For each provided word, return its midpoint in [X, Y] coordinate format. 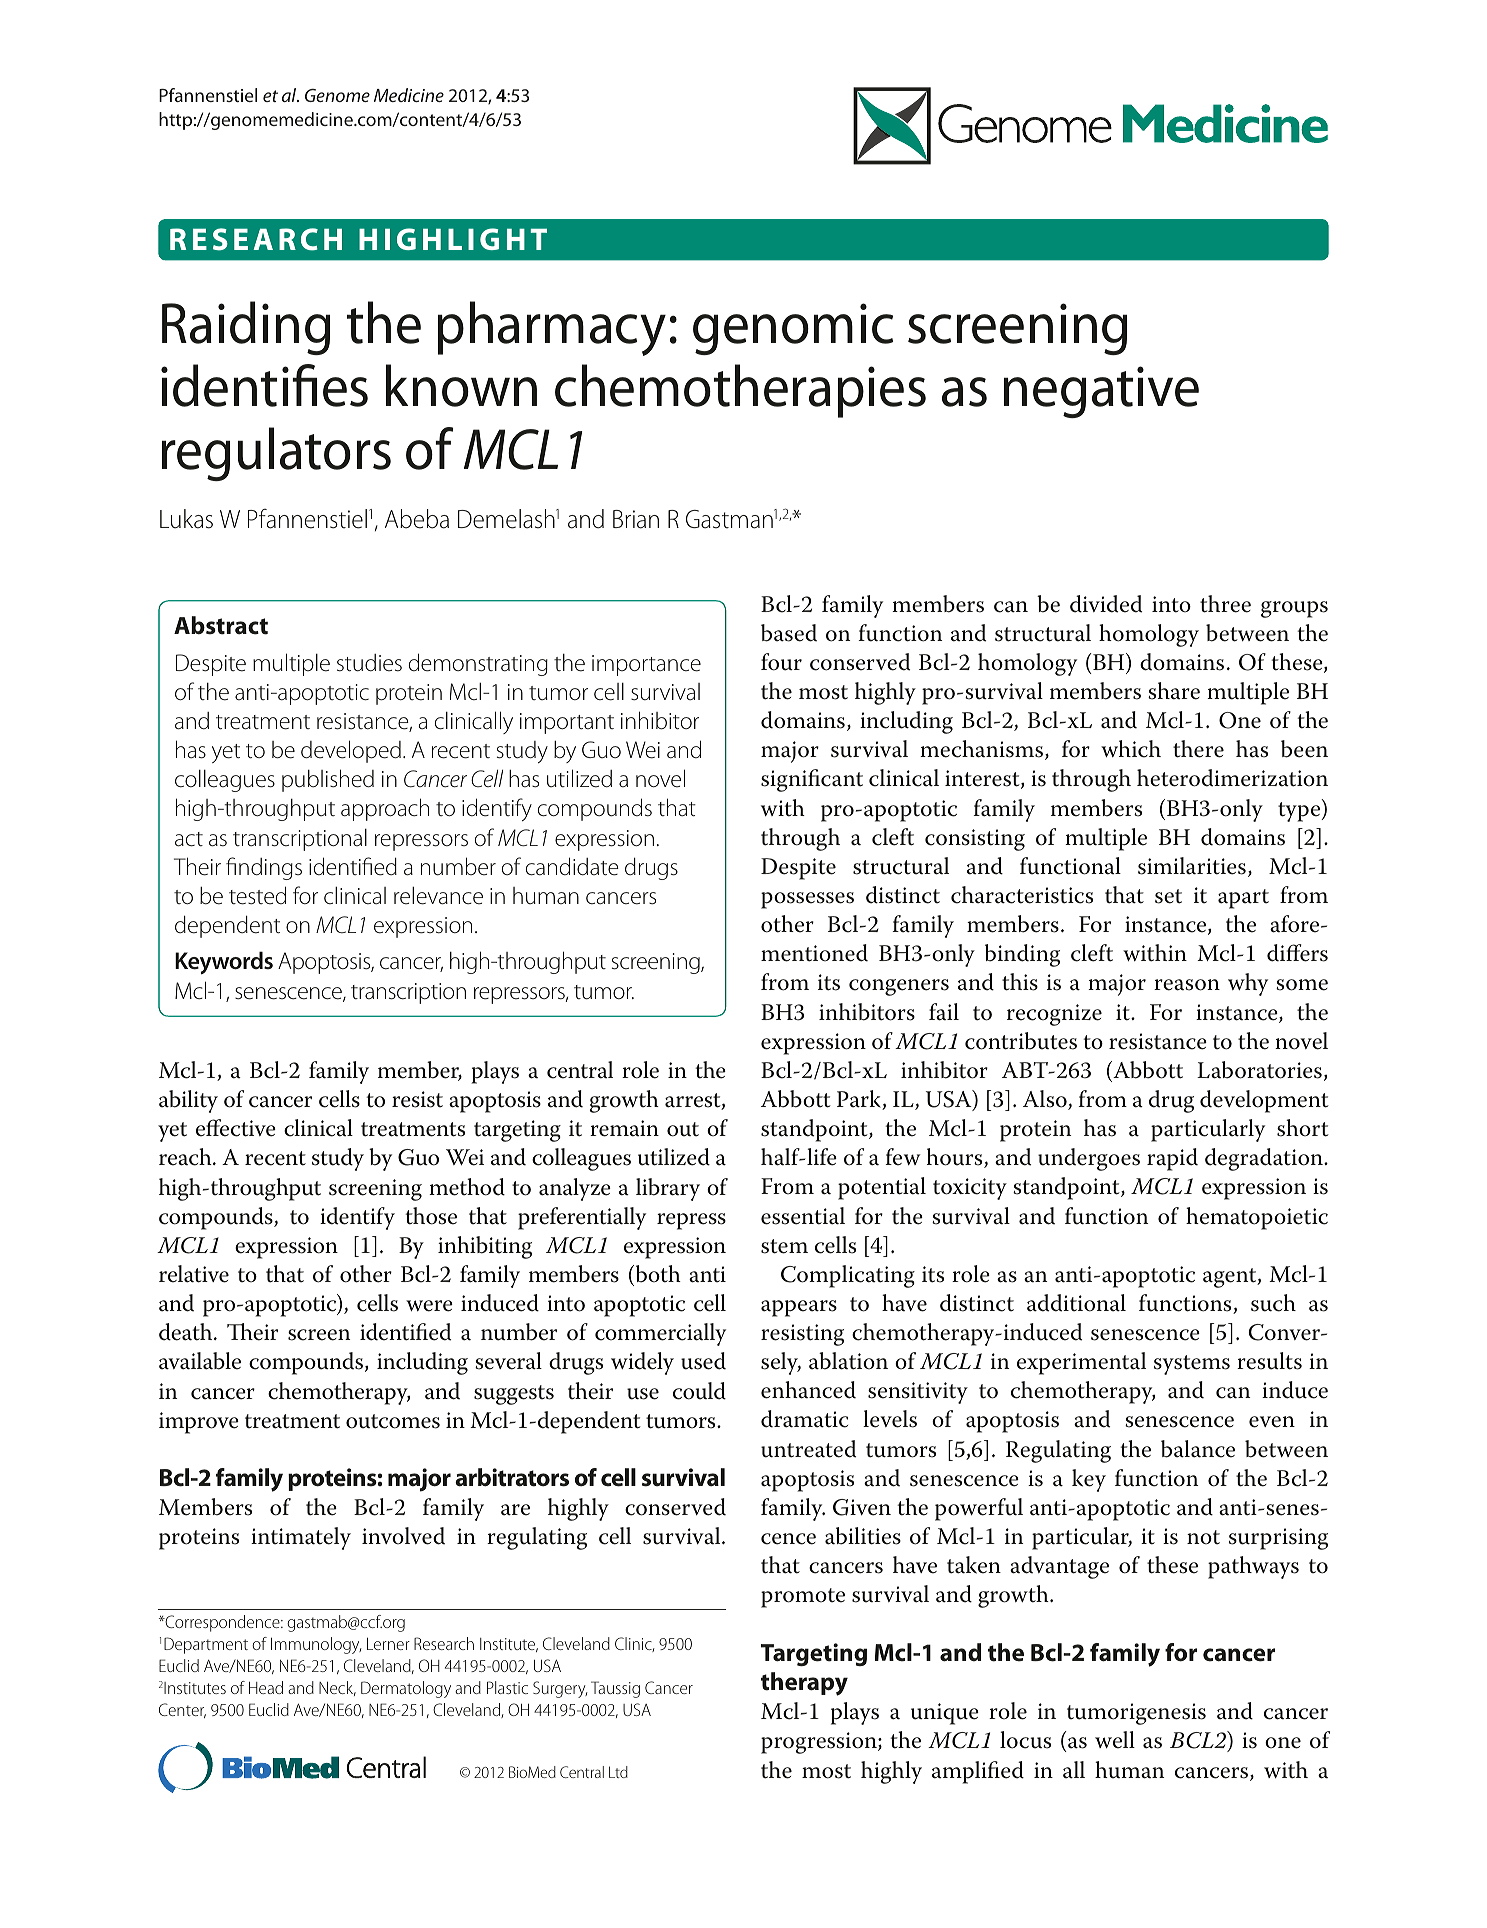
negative [1101, 392]
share [1174, 691]
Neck [337, 1688]
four [781, 662]
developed [351, 751]
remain [624, 1128]
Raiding [246, 328]
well [1115, 1740]
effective [236, 1128]
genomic [793, 329]
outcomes [393, 1421]
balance [1198, 1449]
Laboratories [1259, 1070]
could [699, 1391]
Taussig [615, 1689]
